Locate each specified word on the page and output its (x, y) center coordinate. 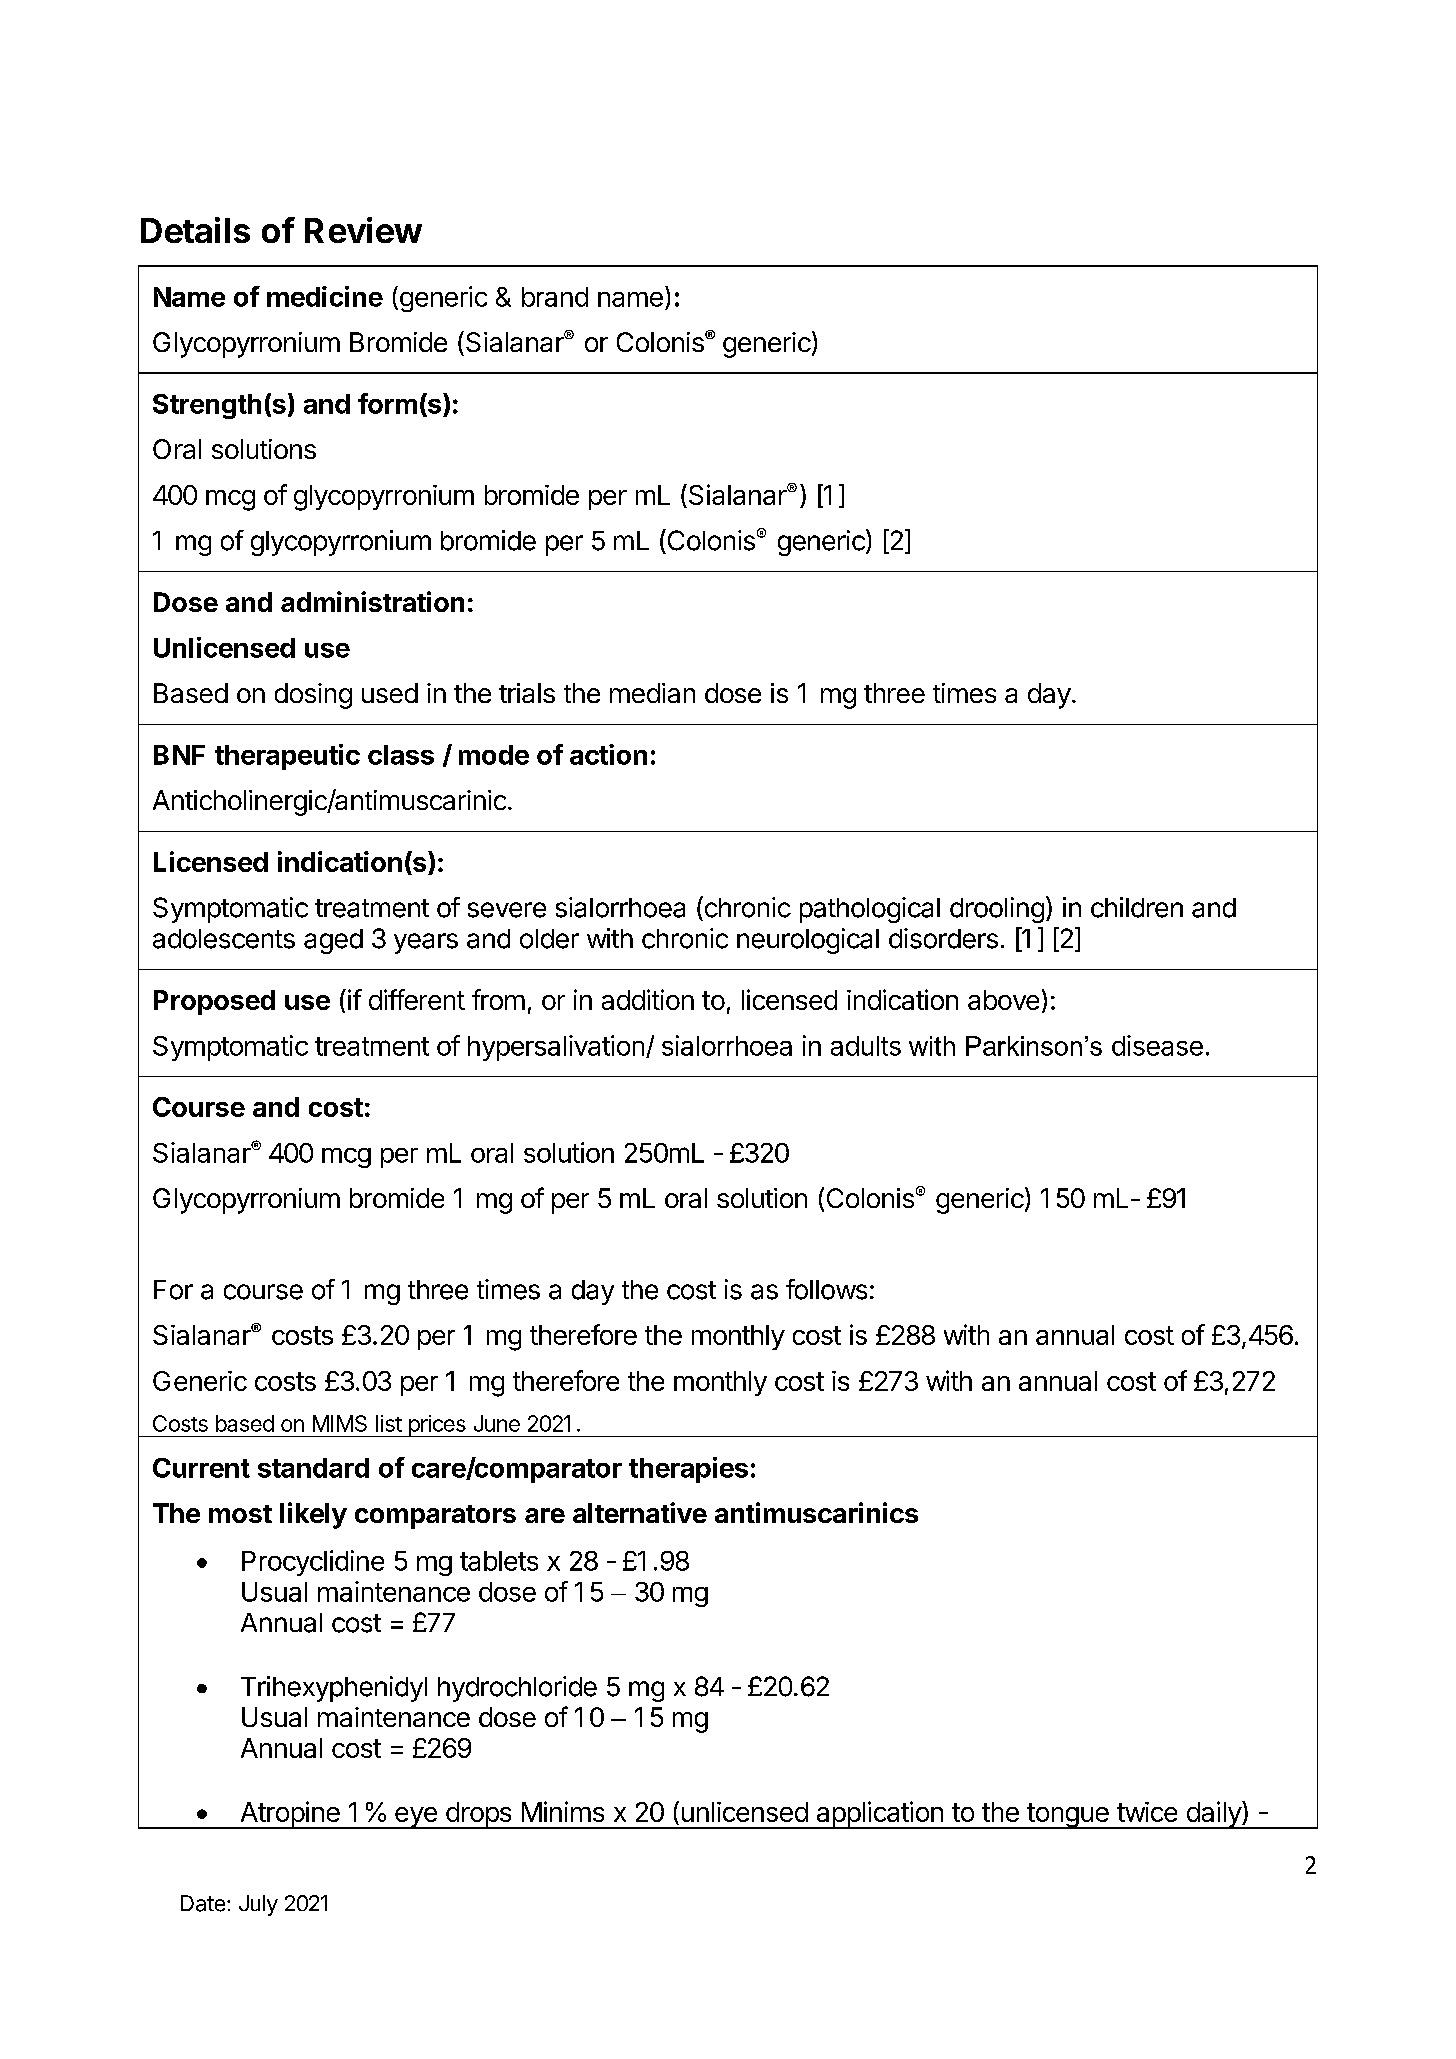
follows (826, 1289)
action (608, 754)
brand (555, 297)
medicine (325, 296)
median (652, 693)
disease (1157, 1045)
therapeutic (287, 757)
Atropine (290, 1815)
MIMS (340, 1423)
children (1137, 907)
